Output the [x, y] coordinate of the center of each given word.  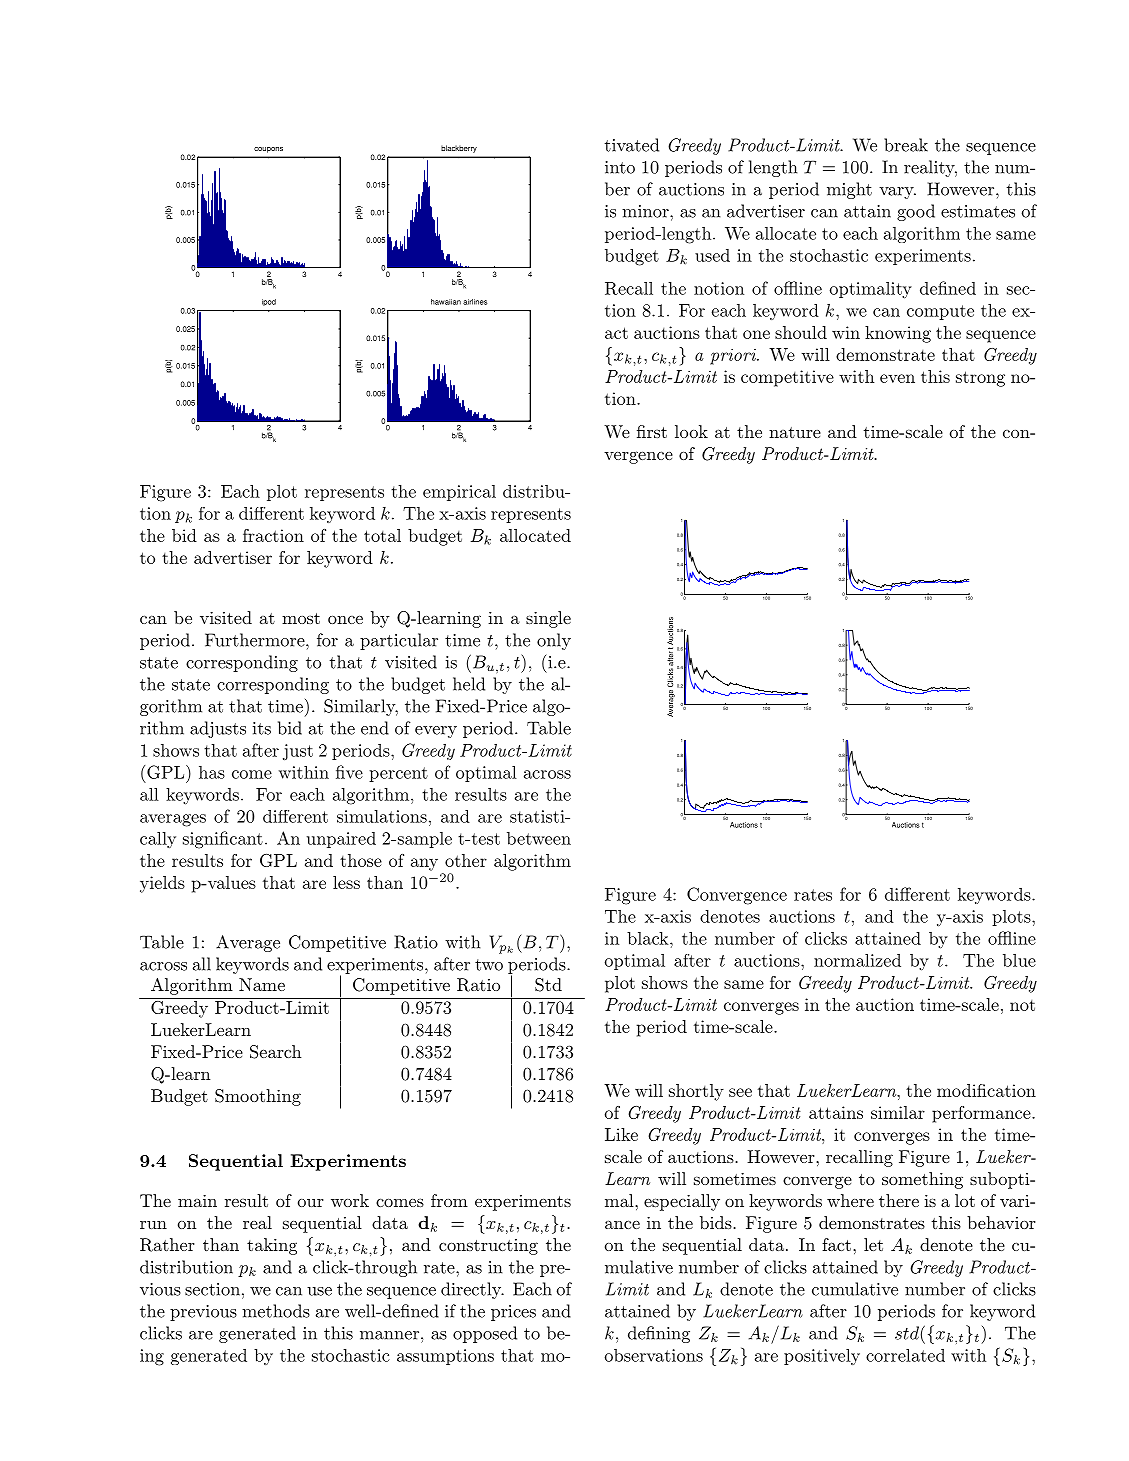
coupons [268, 150]
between [539, 838]
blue [1019, 960]
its [262, 728]
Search [275, 1052]
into [620, 167]
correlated [905, 1355]
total [382, 535]
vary [897, 193]
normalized [857, 960]
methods [276, 1311]
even [897, 378]
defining [659, 1334]
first [652, 431]
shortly [696, 1092]
